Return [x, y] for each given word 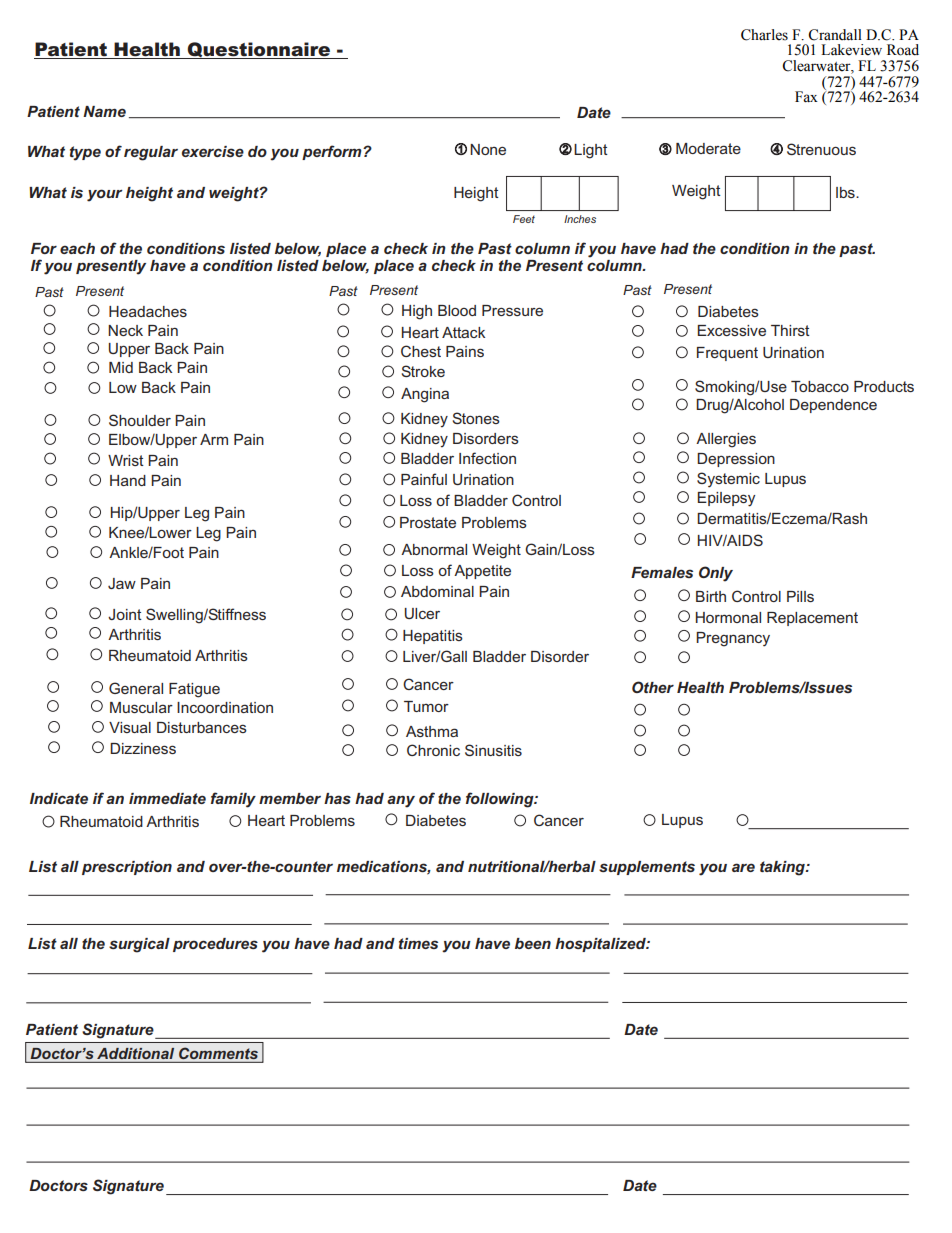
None [488, 149]
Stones [476, 418]
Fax [806, 97]
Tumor [426, 706]
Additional [135, 1053]
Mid [121, 367]
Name [104, 111]
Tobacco [820, 386]
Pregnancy [733, 639]
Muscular [141, 707]
